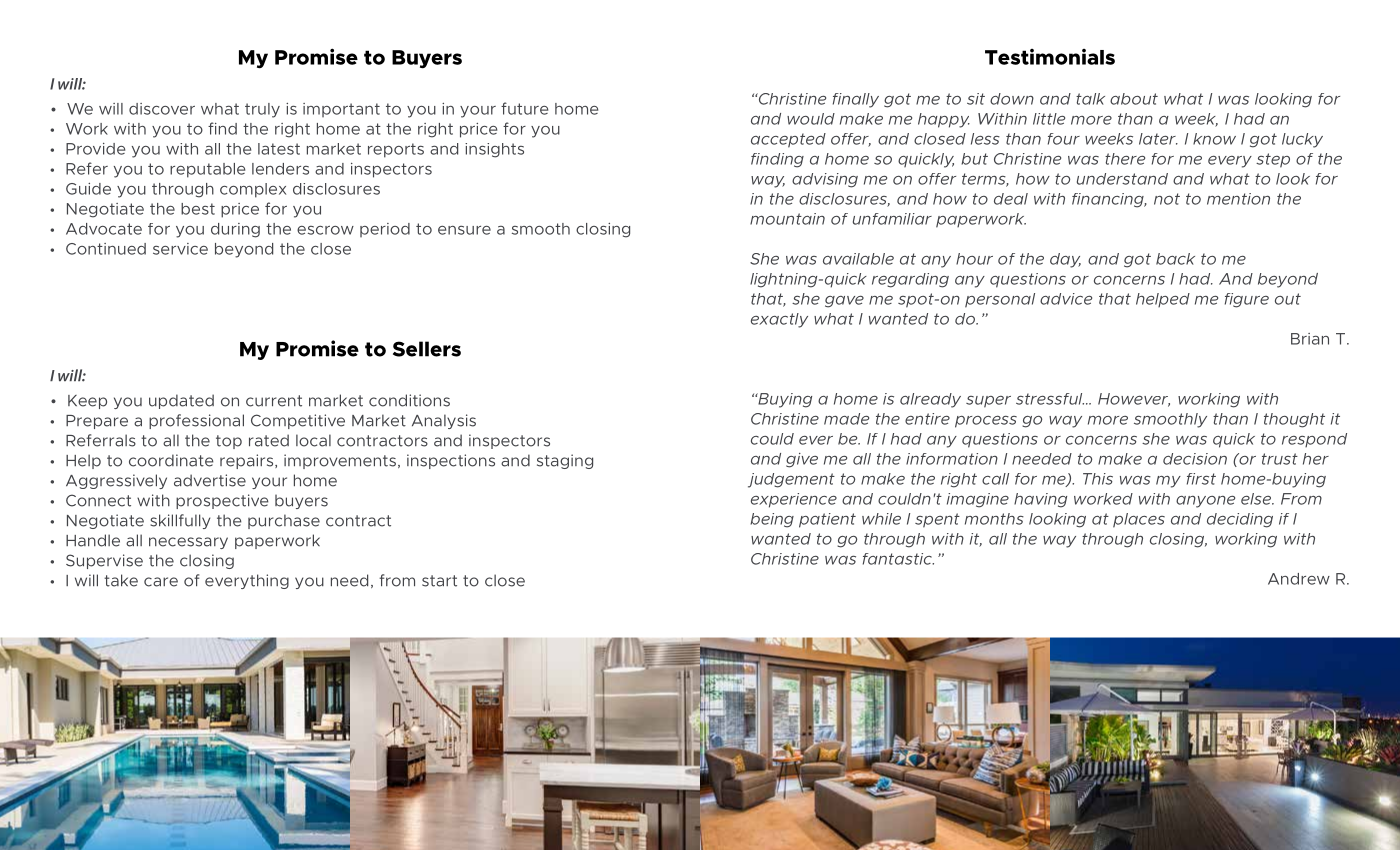 This screenshot has height=850, width=1400. What do you see at coordinates (427, 349) in the screenshot?
I see `Sellers` at bounding box center [427, 349].
